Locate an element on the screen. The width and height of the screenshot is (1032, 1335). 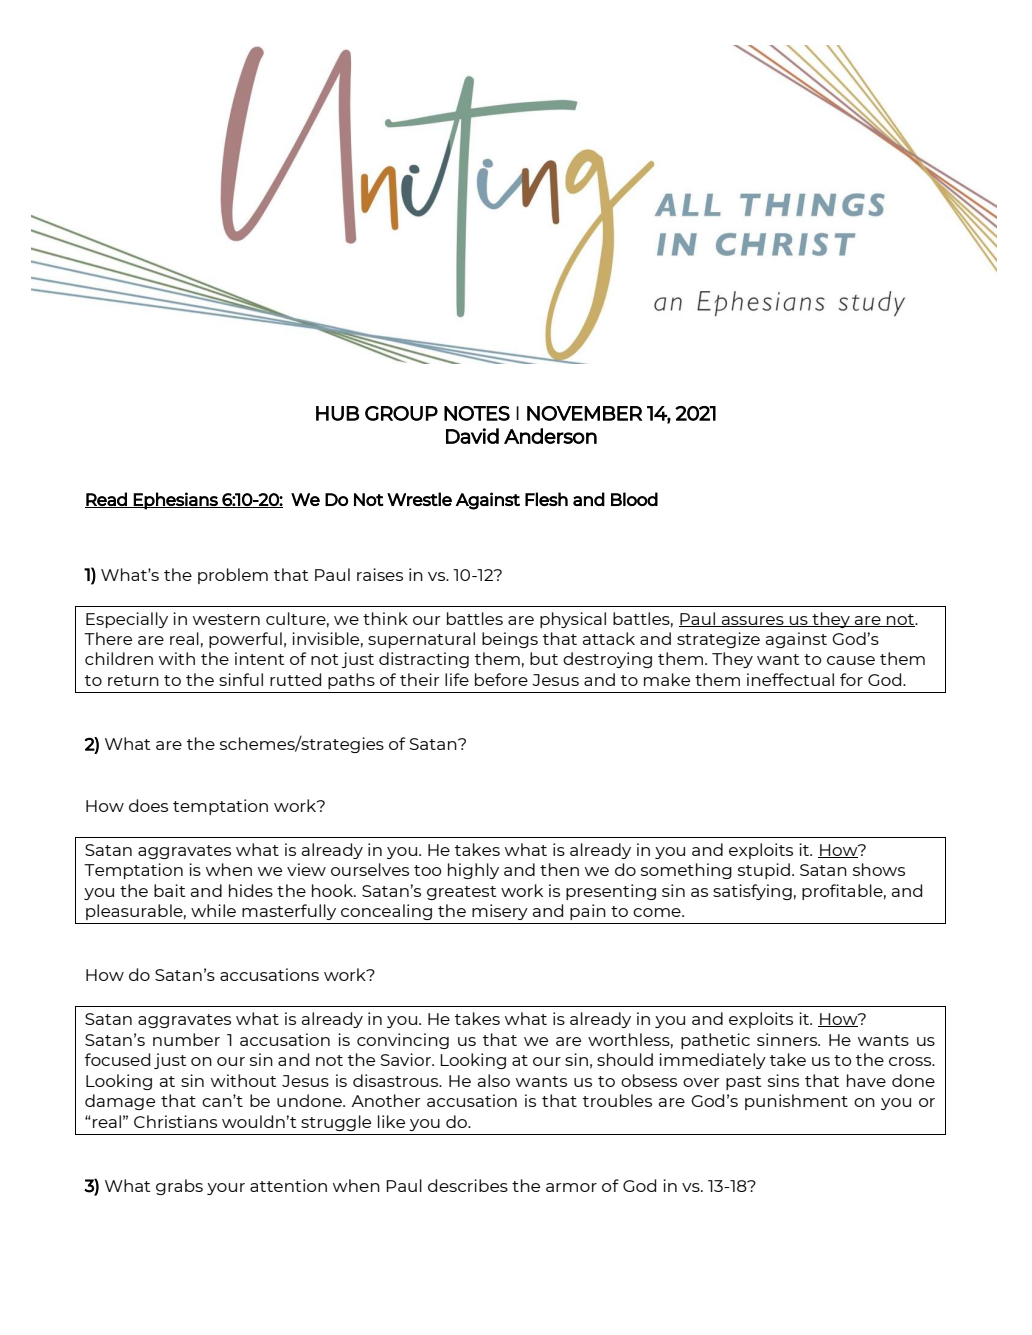
describes is located at coordinates (468, 1185).
